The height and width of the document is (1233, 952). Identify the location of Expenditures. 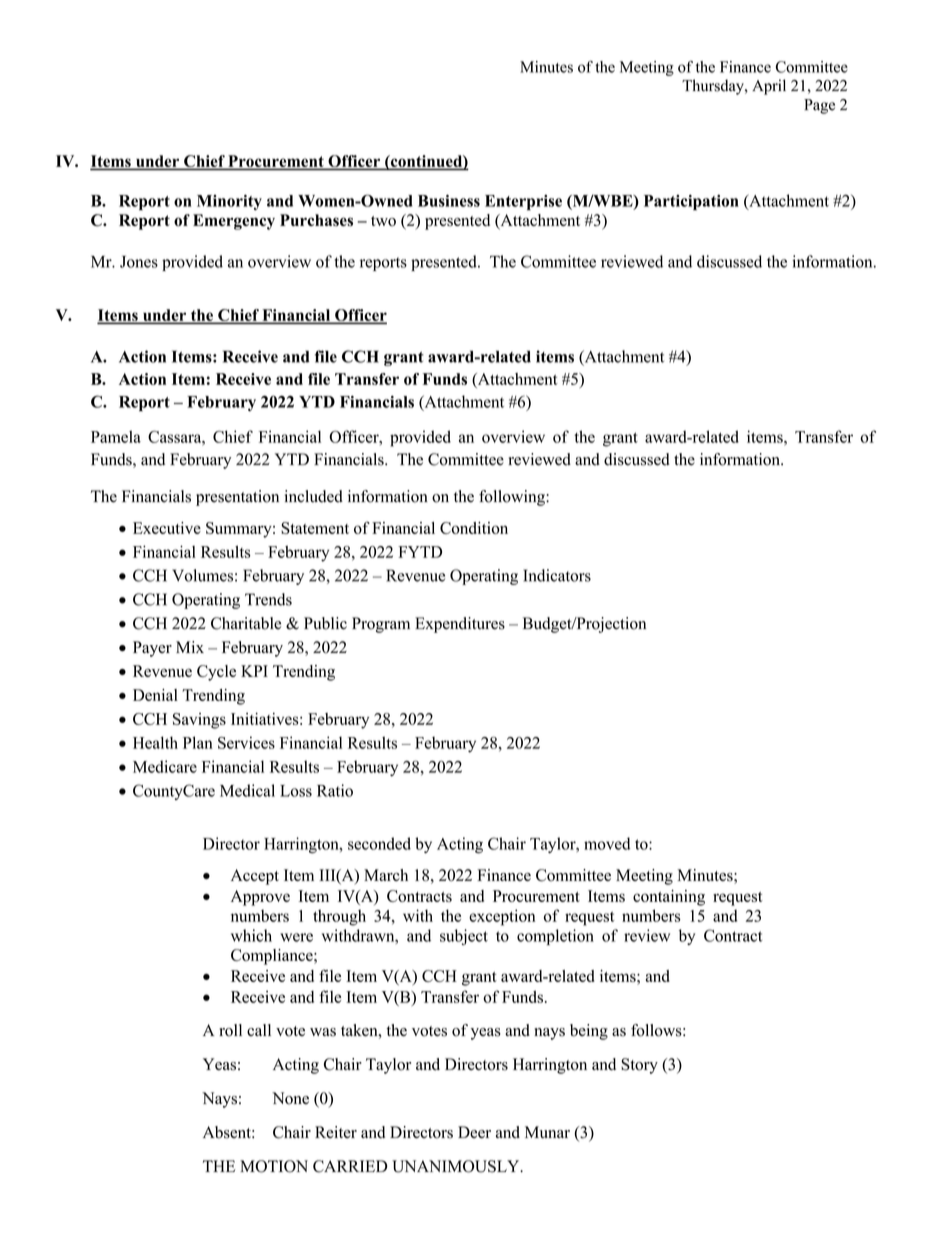
(460, 625).
